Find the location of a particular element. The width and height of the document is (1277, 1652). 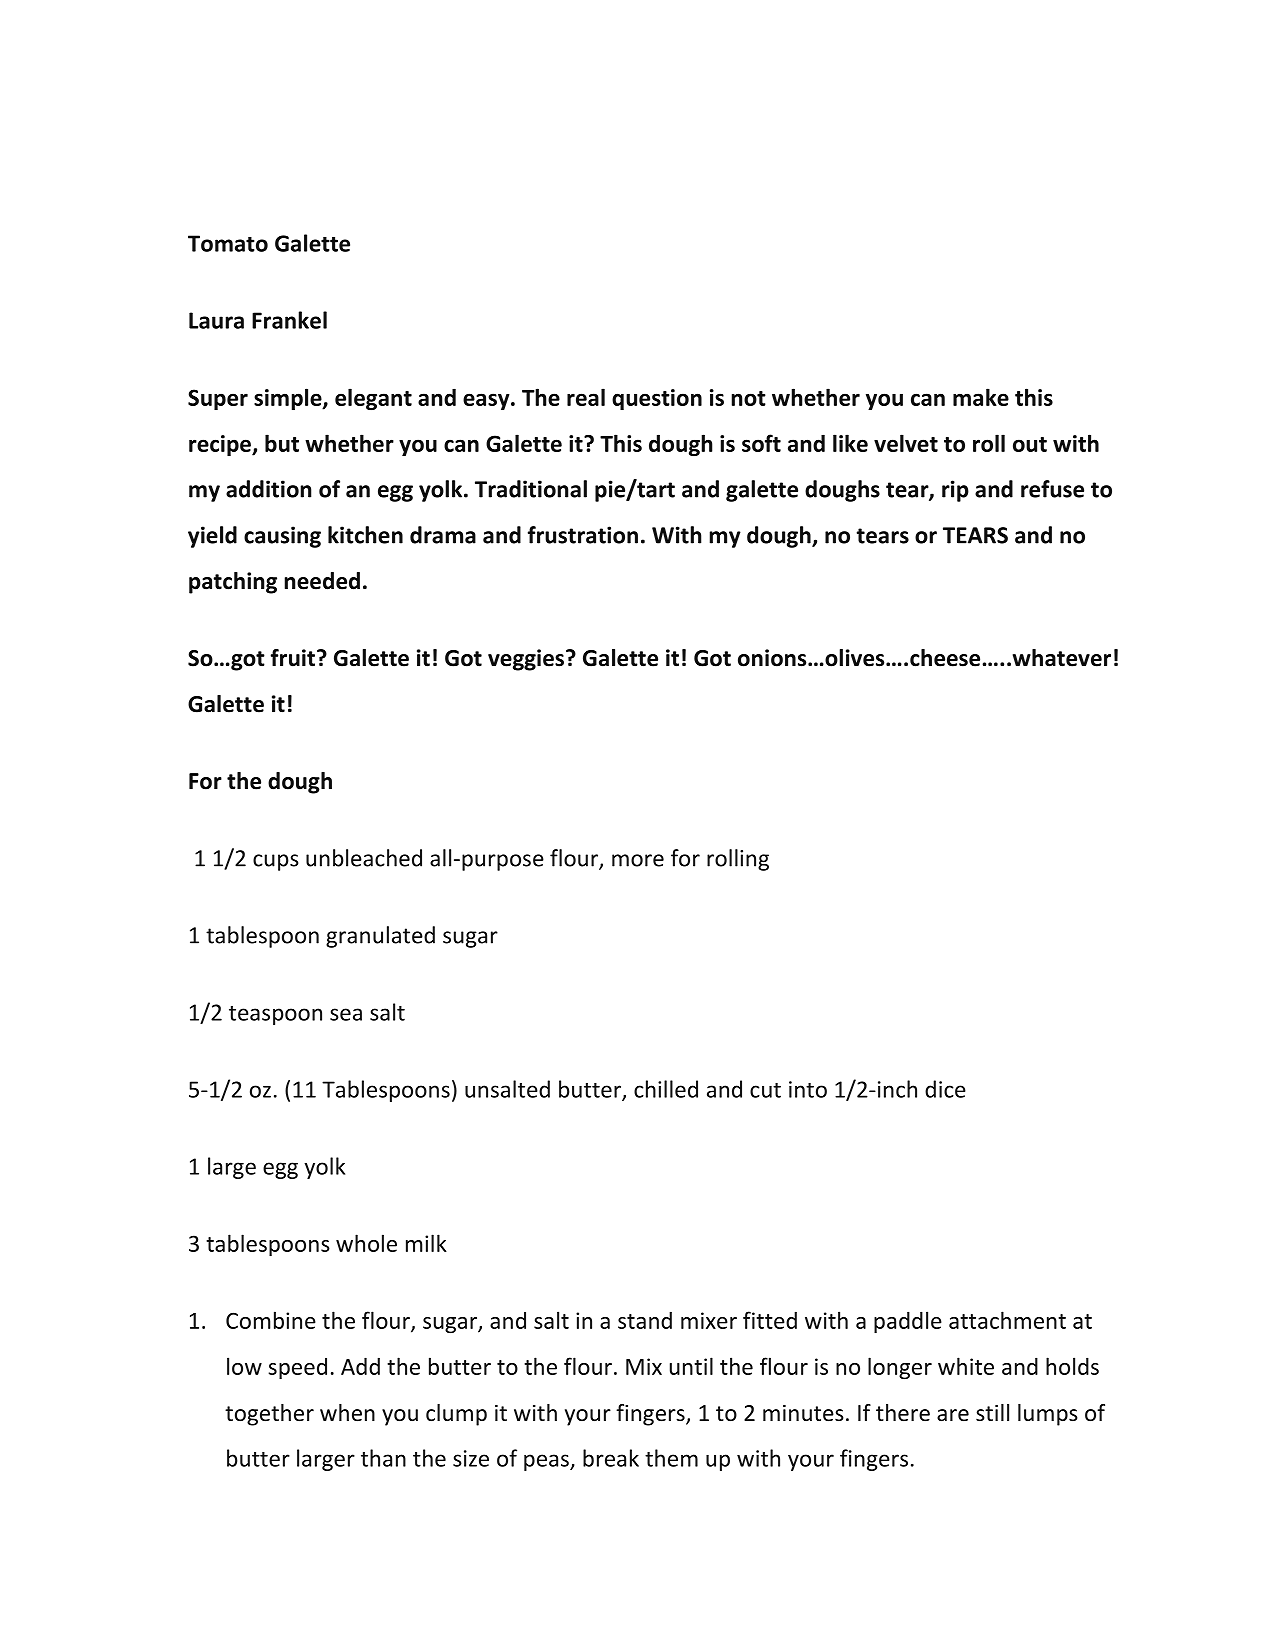

veggies is located at coordinates (527, 660).
